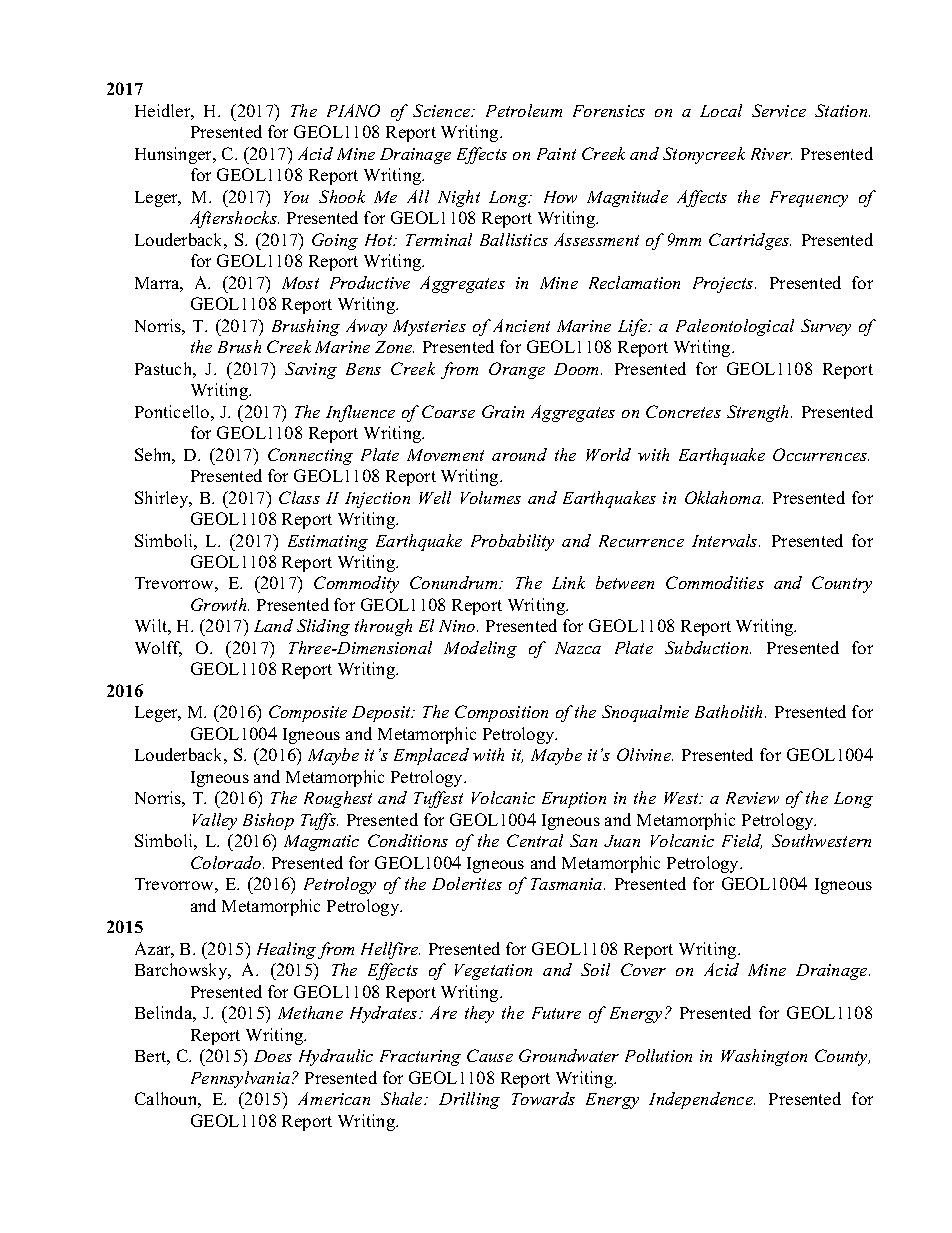 This image has height=1233, width=952. What do you see at coordinates (535, 840) in the image?
I see `Central` at bounding box center [535, 840].
